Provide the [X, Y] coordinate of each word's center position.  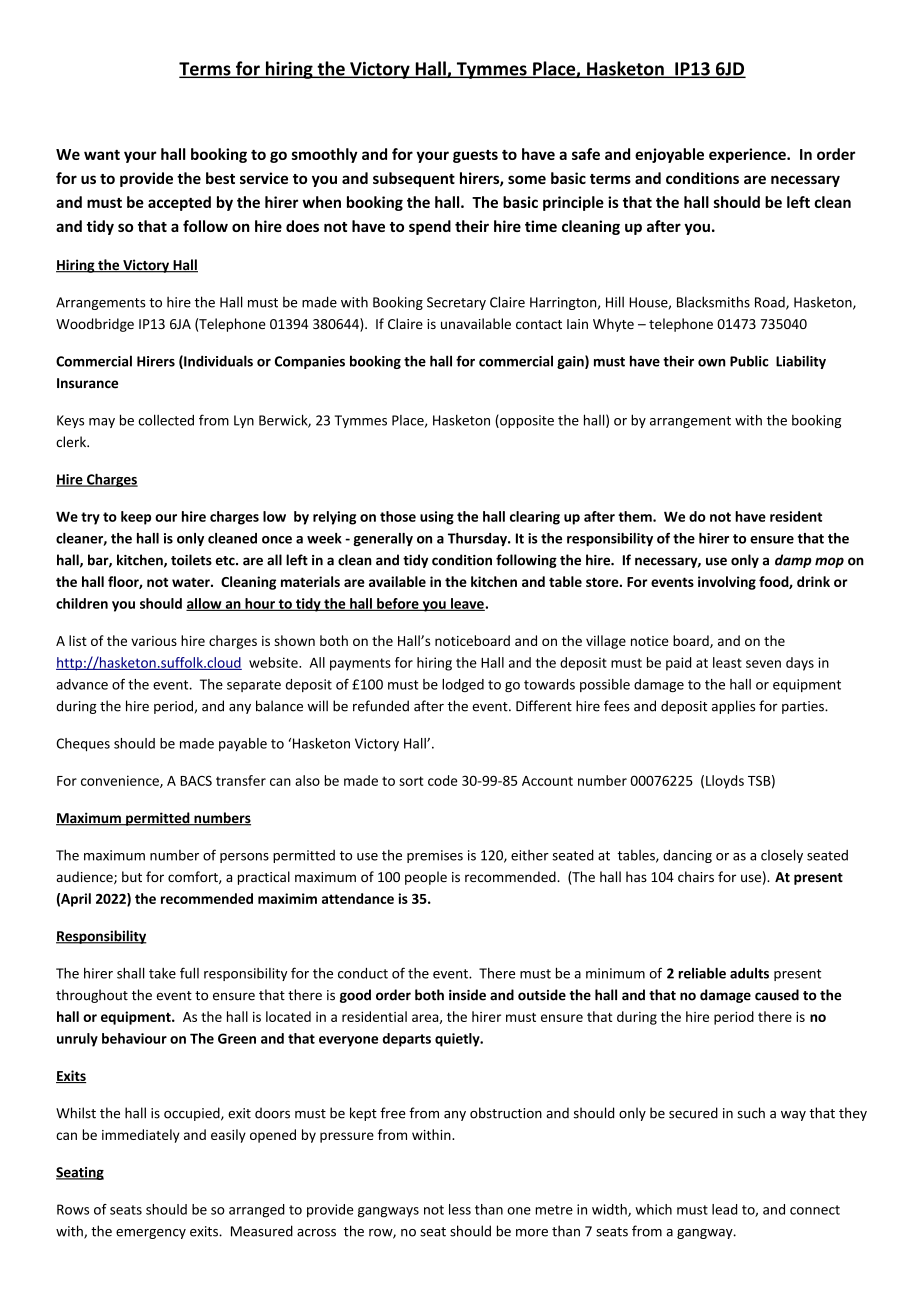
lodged [463, 685]
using [437, 518]
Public [749, 361]
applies [733, 707]
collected [166, 420]
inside [467, 995]
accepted [179, 203]
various [154, 641]
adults [749, 973]
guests [475, 156]
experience [748, 155]
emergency [151, 1234]
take [162, 973]
